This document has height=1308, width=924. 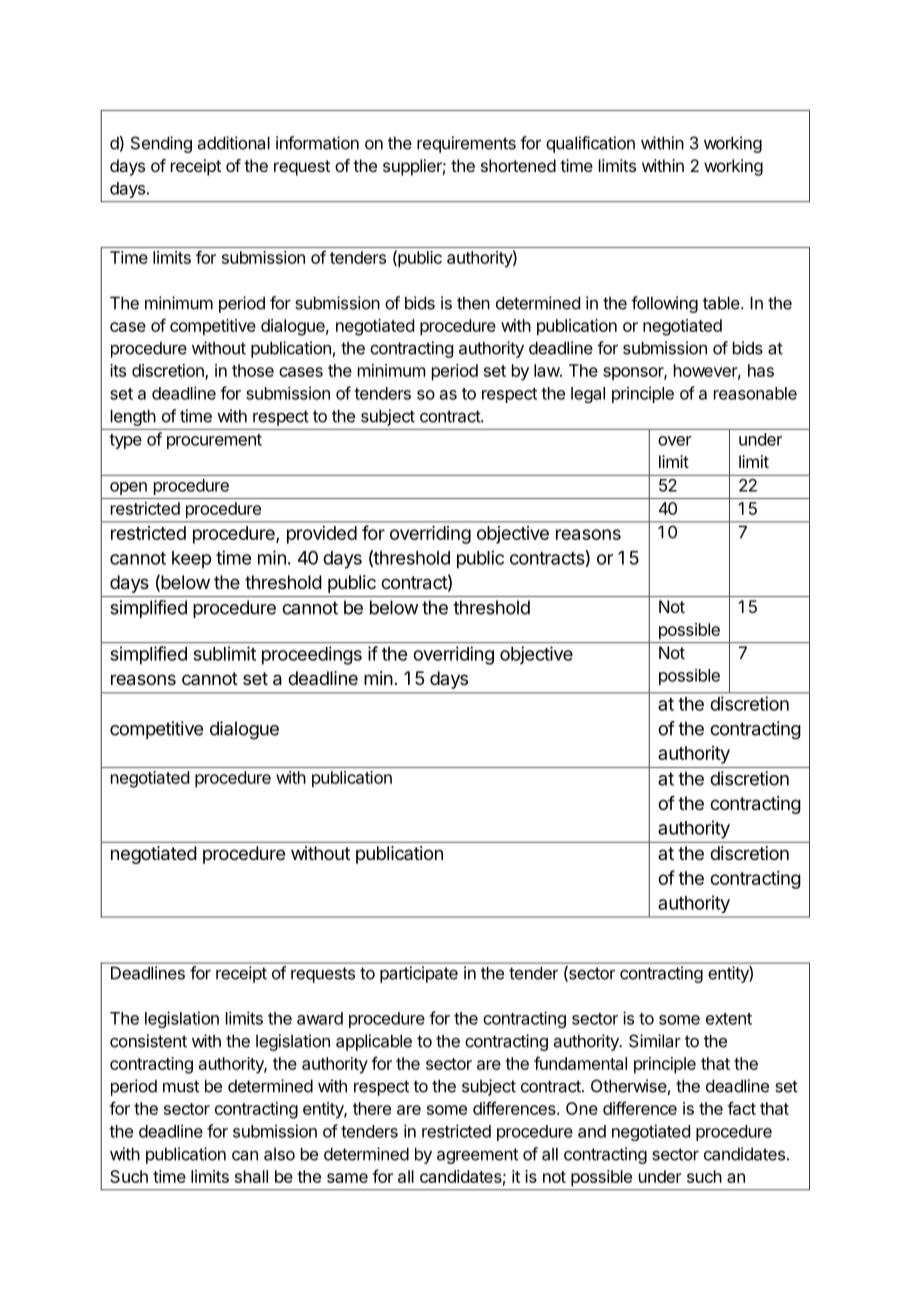 I want to click on procurement, so click(x=214, y=441).
